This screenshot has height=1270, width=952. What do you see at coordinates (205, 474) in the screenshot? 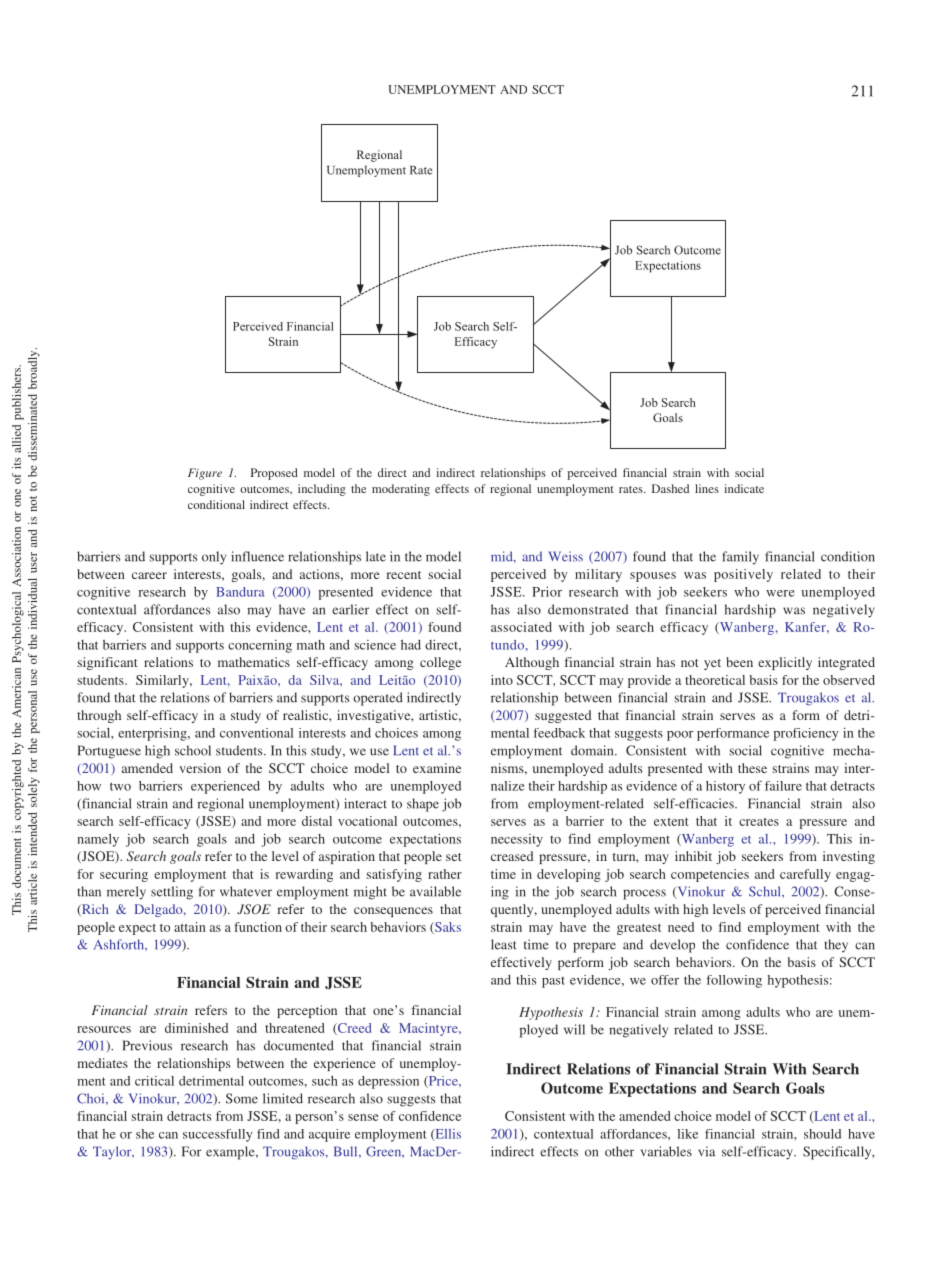
I see `Figure` at bounding box center [205, 474].
